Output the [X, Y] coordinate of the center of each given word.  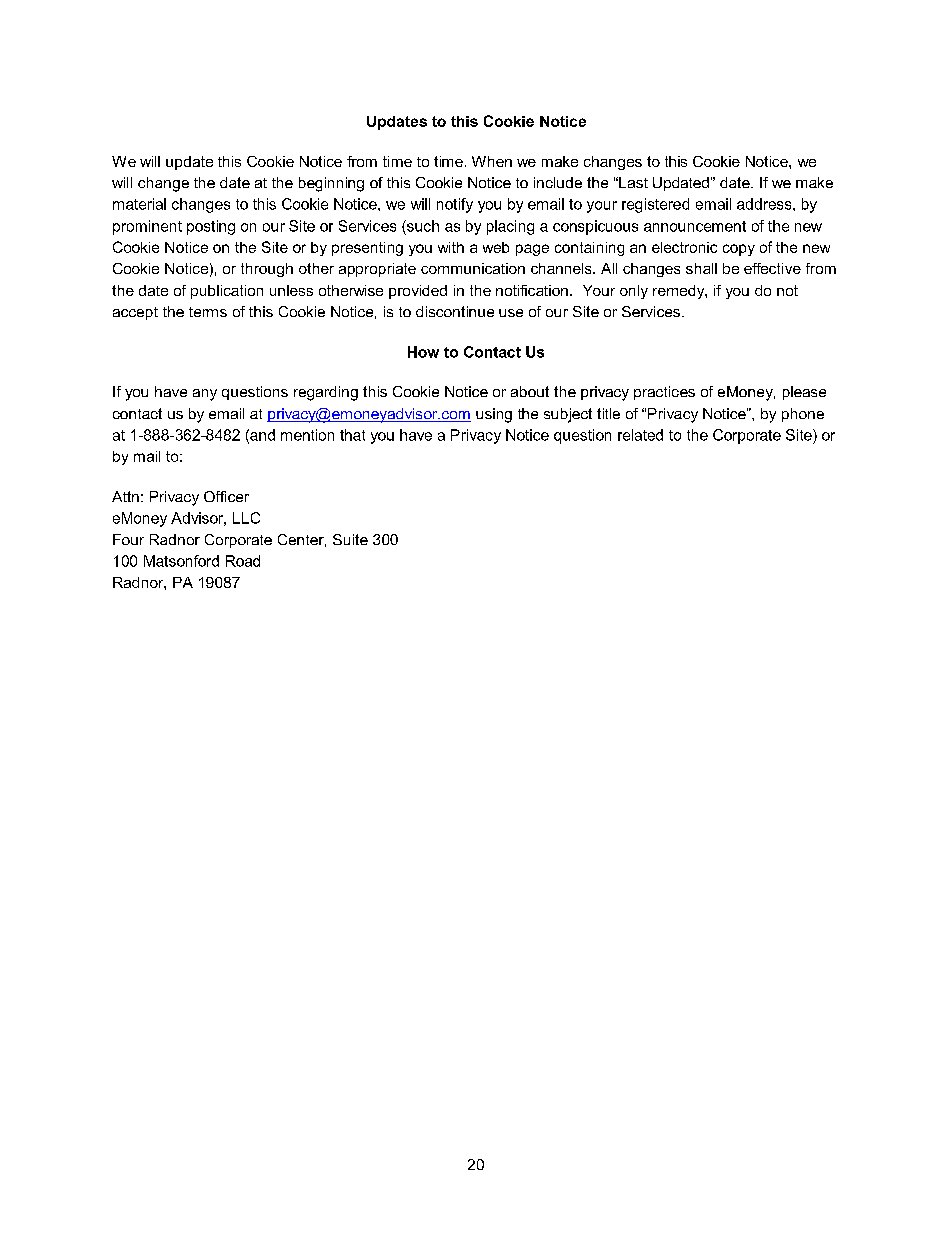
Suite [350, 539]
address [765, 204]
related [640, 435]
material [139, 204]
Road [243, 561]
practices [664, 393]
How [423, 352]
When [492, 161]
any [205, 395]
